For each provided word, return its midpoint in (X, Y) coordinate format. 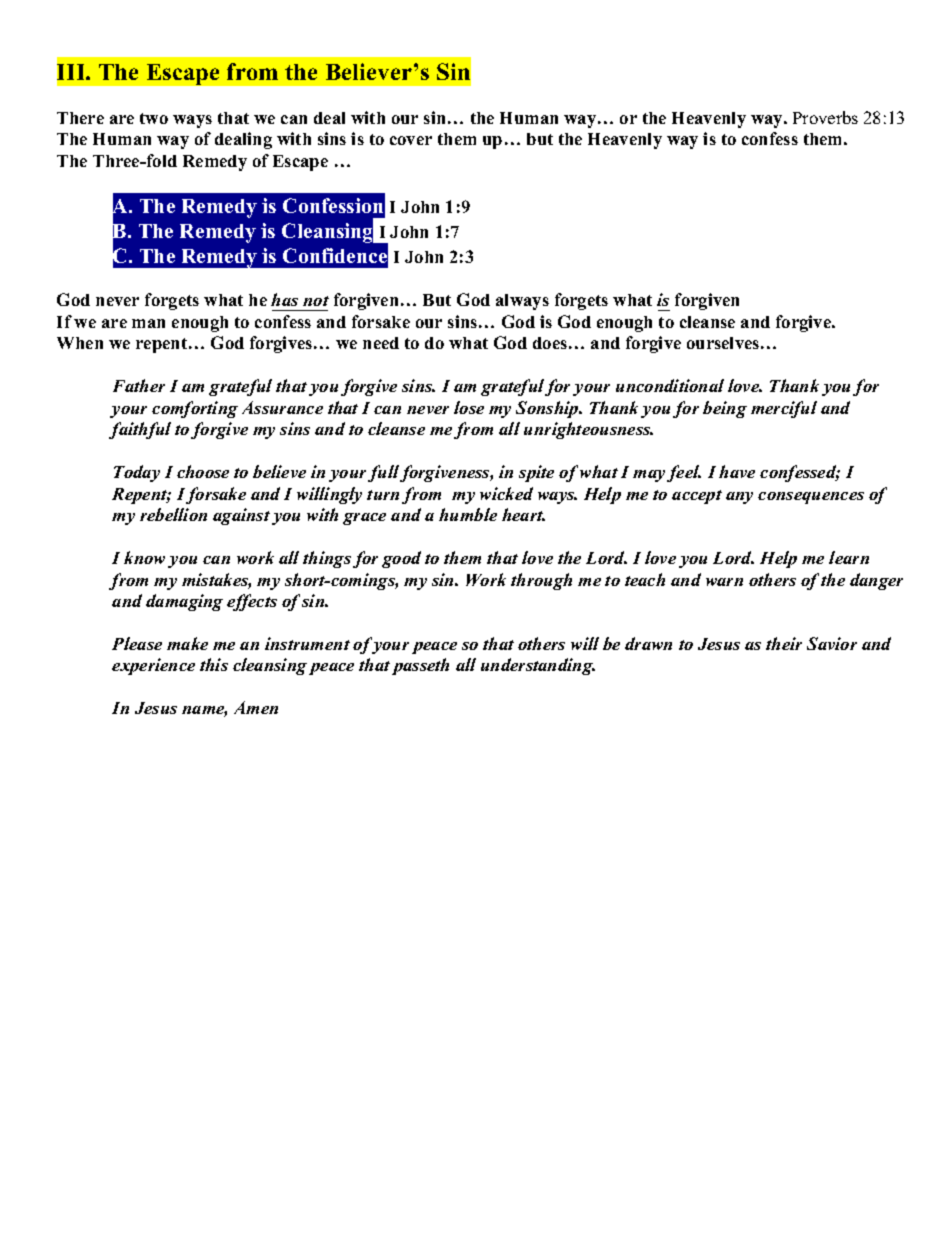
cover (411, 140)
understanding (538, 666)
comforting (195, 409)
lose (469, 407)
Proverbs (825, 117)
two (154, 118)
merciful (784, 409)
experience (153, 666)
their (784, 643)
